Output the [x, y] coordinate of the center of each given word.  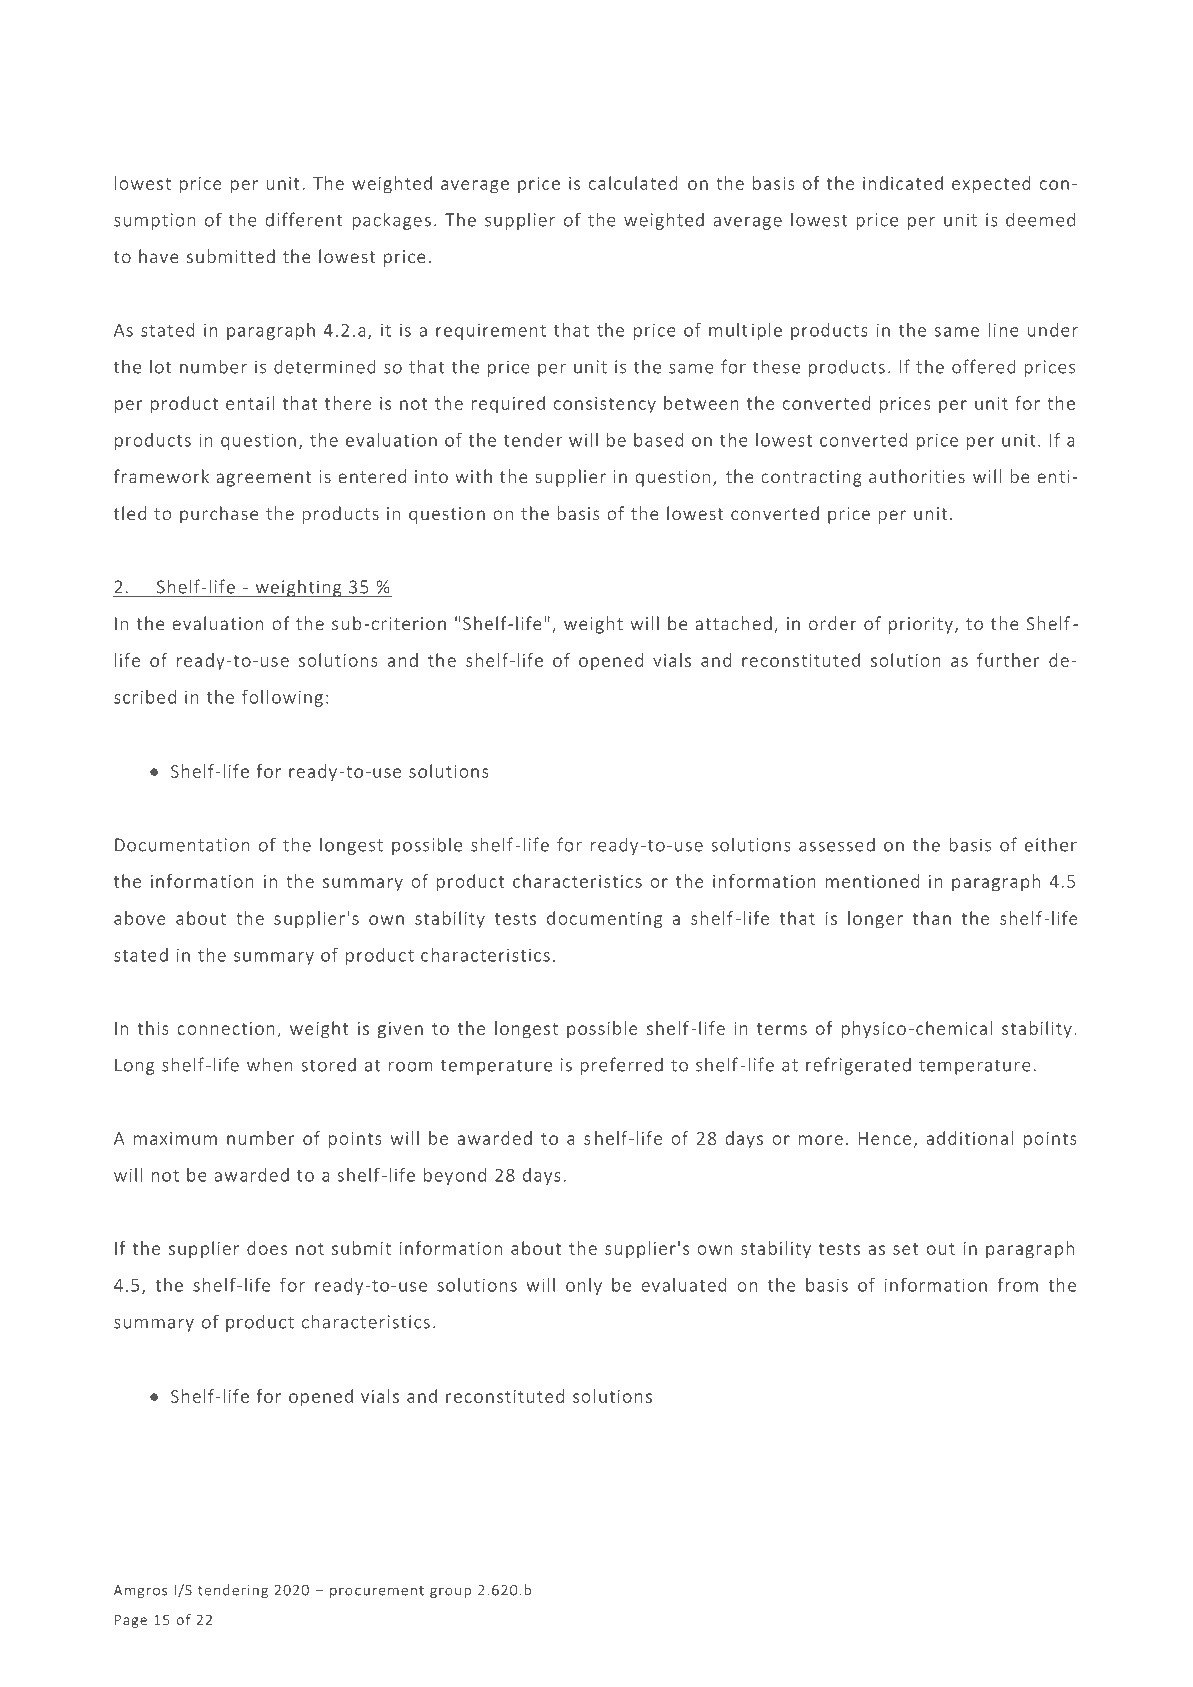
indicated [903, 183]
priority [921, 625]
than [932, 918]
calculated [633, 183]
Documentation [182, 845]
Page [131, 1621]
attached [733, 623]
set [906, 1249]
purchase [219, 515]
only [584, 1286]
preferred [622, 1066]
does [267, 1248]
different [304, 219]
